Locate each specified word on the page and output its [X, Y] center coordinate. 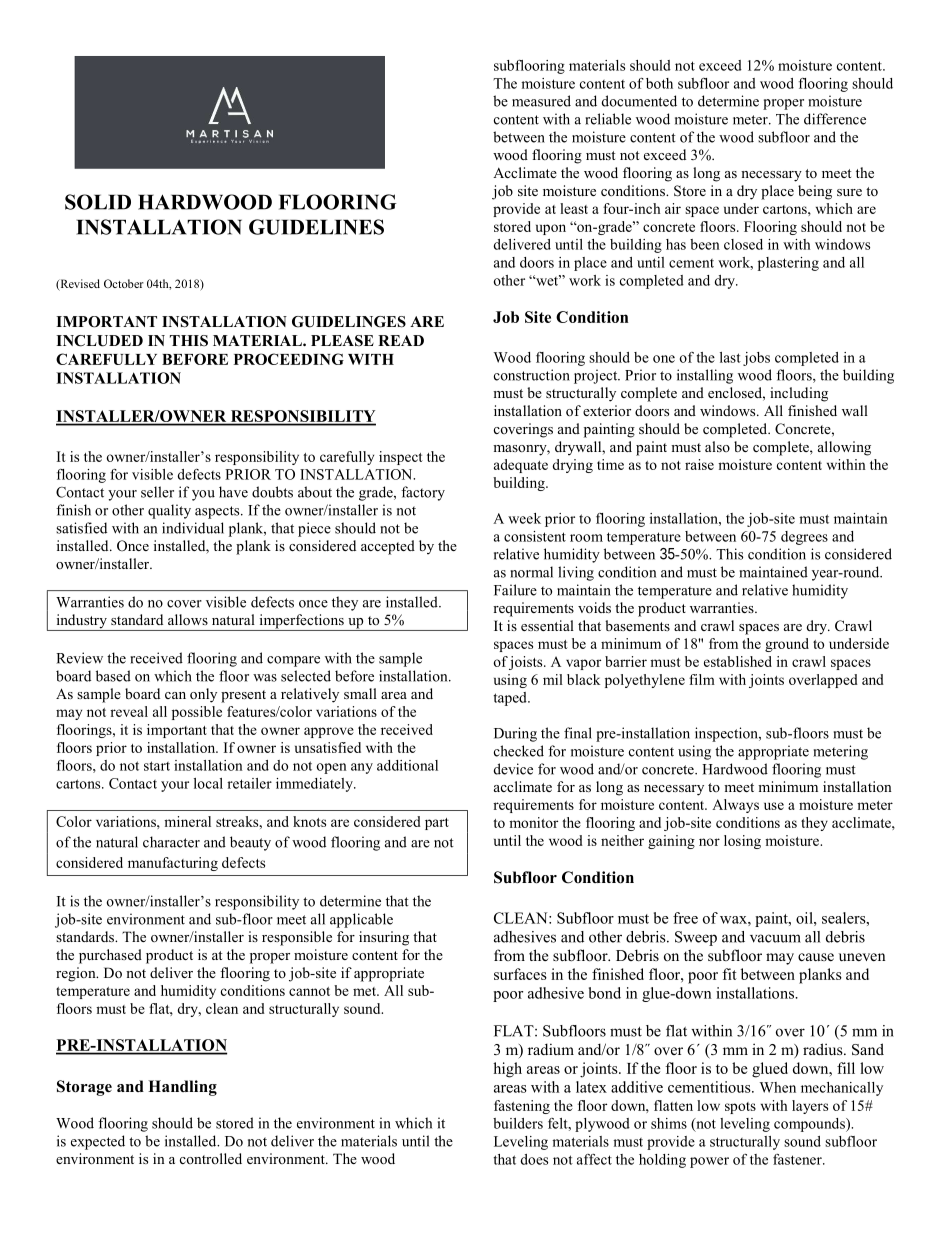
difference [835, 119]
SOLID [98, 202]
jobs [756, 359]
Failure [515, 590]
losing [742, 842]
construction [532, 375]
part [437, 824]
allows [188, 619]
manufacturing [173, 864]
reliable [608, 119]
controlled [211, 1158]
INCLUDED [99, 341]
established [738, 661]
